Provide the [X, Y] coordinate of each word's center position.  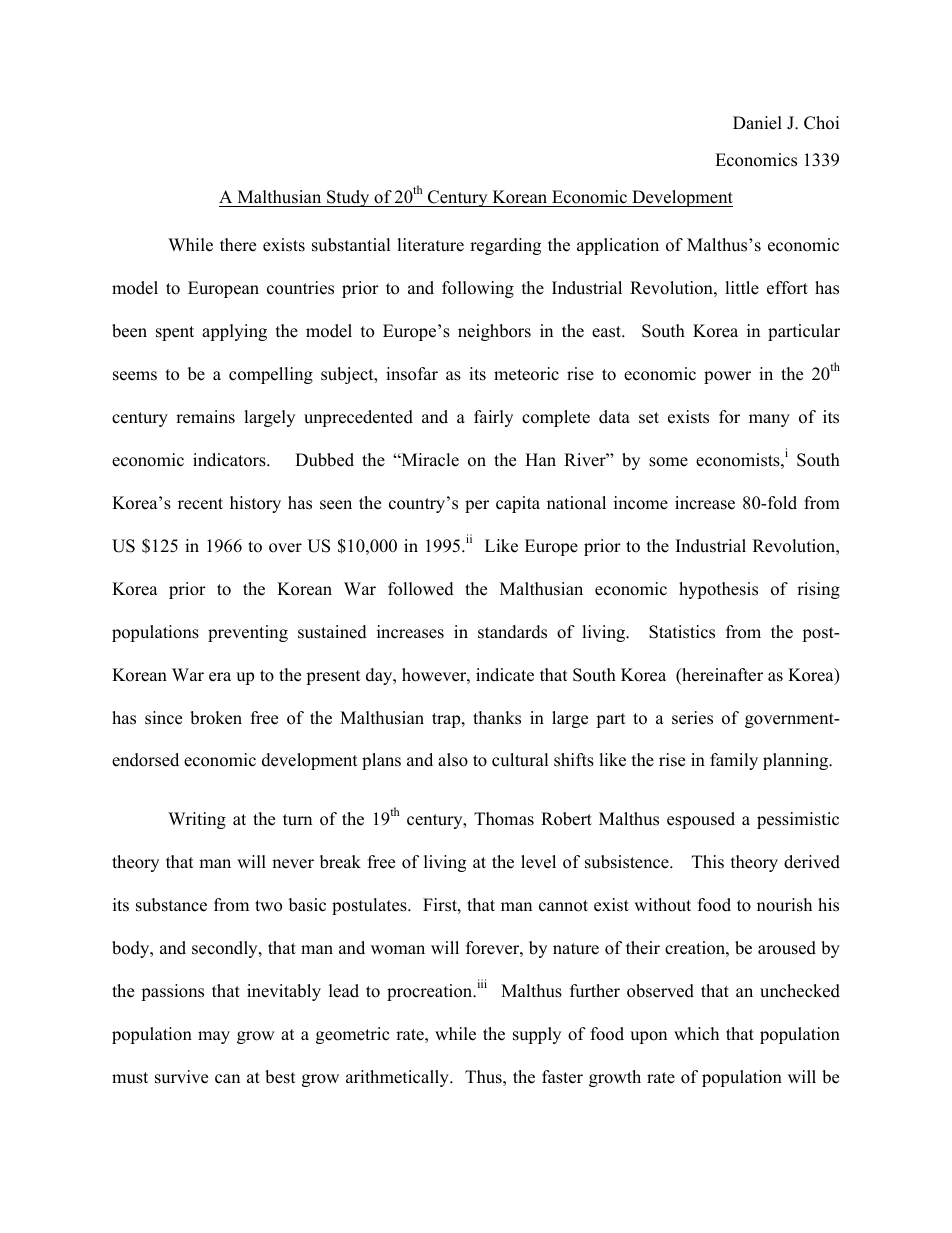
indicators [230, 460]
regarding [505, 246]
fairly [493, 418]
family [734, 761]
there [238, 245]
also [453, 760]
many [769, 420]
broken [216, 718]
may [214, 1037]
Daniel [757, 123]
